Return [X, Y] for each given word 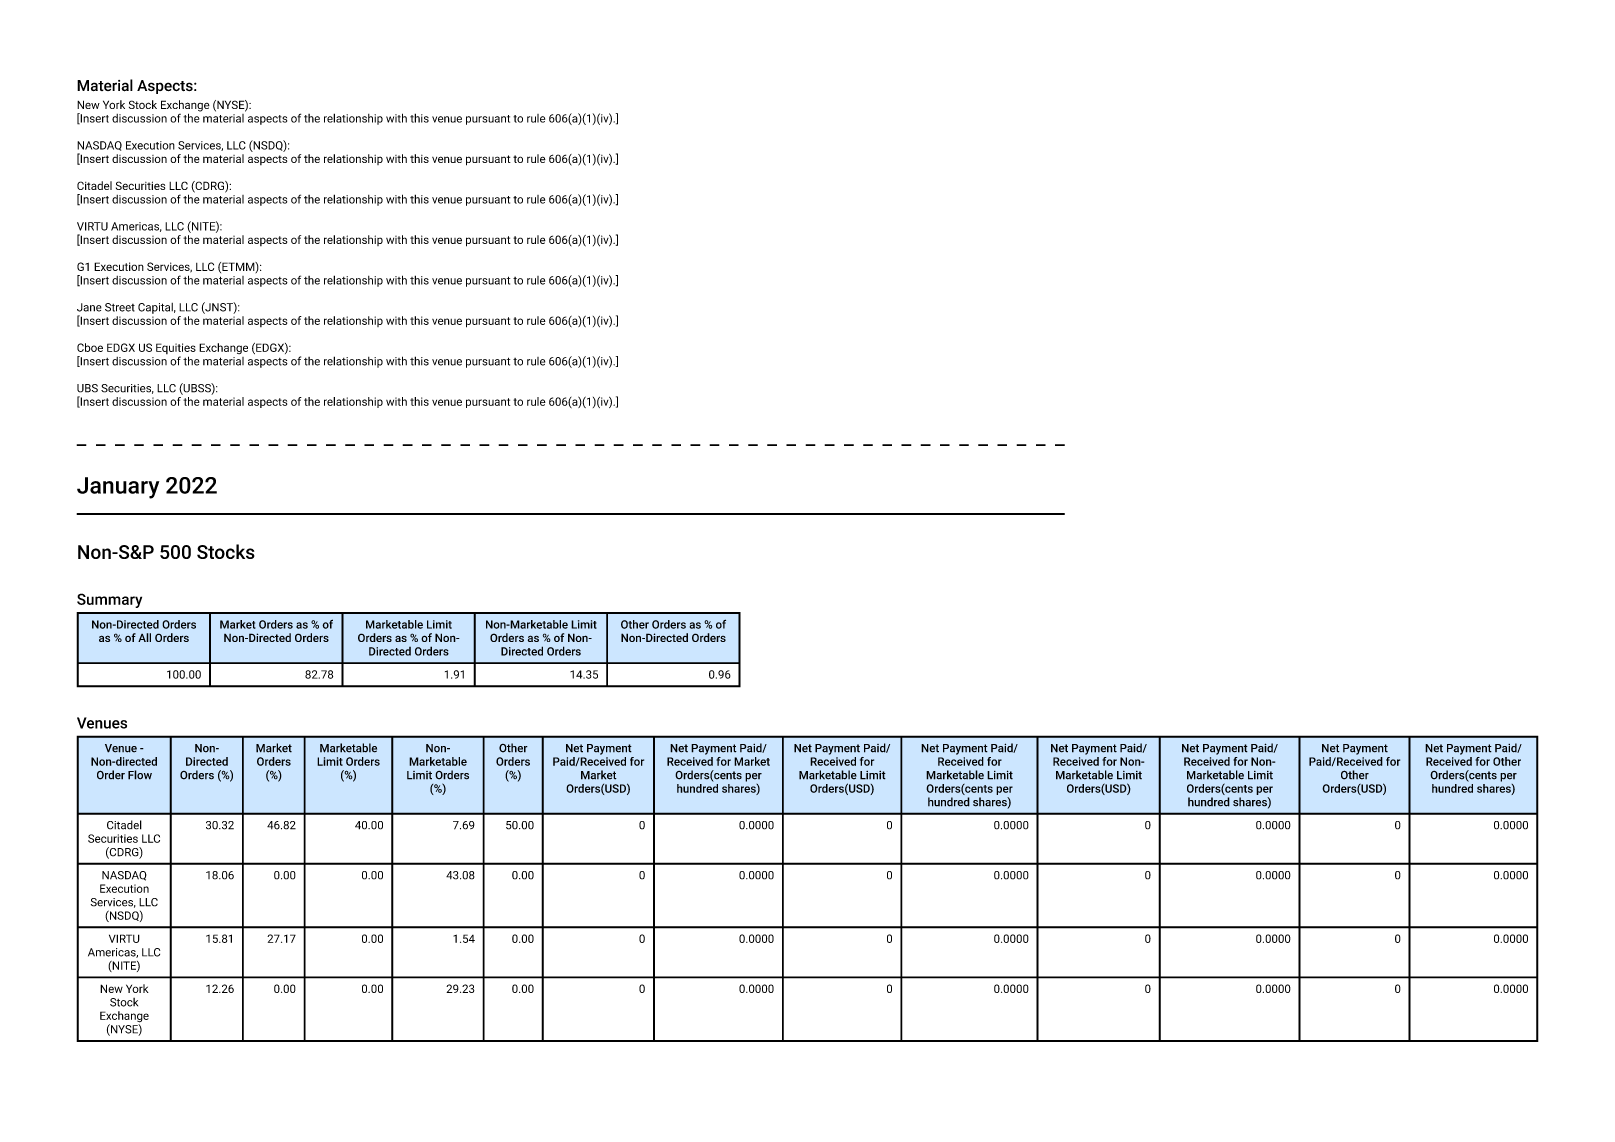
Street [120, 307]
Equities [176, 350]
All [144, 637]
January [118, 488]
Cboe [90, 347]
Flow [140, 775]
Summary [109, 600]
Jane [89, 307]
